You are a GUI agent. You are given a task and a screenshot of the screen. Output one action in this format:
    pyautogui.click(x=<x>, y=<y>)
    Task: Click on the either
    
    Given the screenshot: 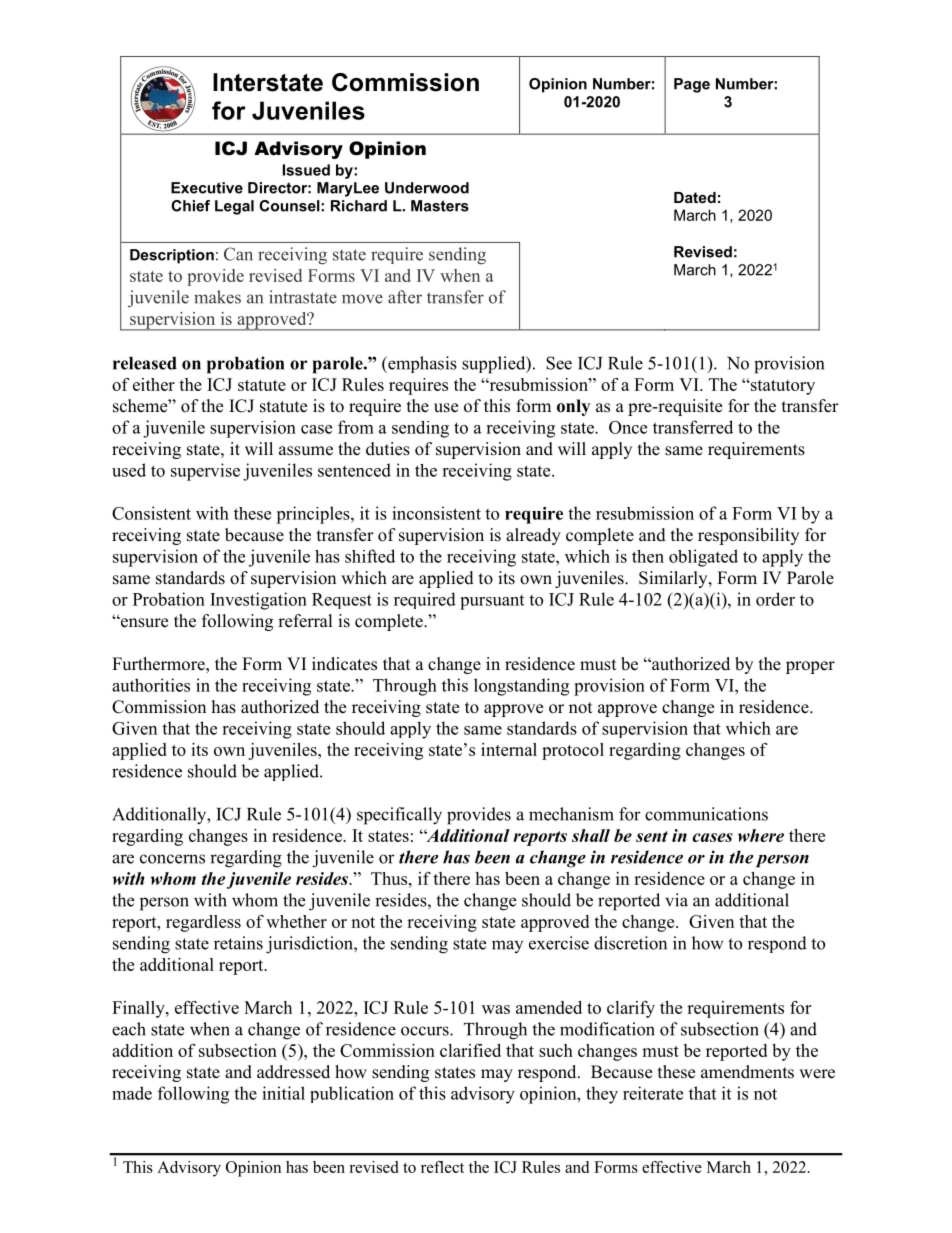 What is the action you would take?
    pyautogui.click(x=154, y=384)
